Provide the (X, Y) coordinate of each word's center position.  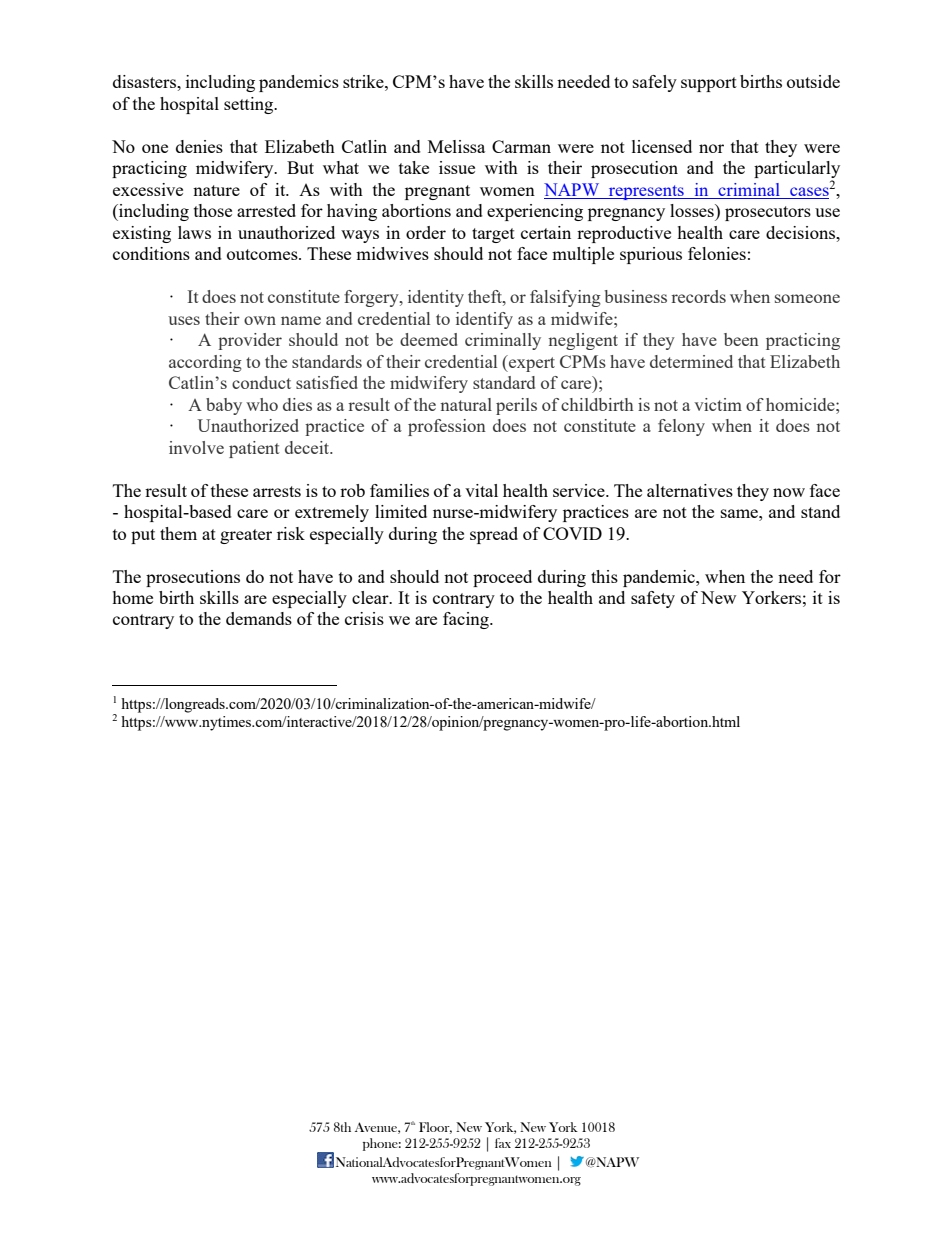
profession (447, 427)
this (604, 576)
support (709, 84)
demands (259, 618)
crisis (364, 618)
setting (250, 105)
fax (503, 1143)
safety (653, 599)
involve (196, 447)
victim (718, 404)
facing (467, 620)
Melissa (456, 146)
